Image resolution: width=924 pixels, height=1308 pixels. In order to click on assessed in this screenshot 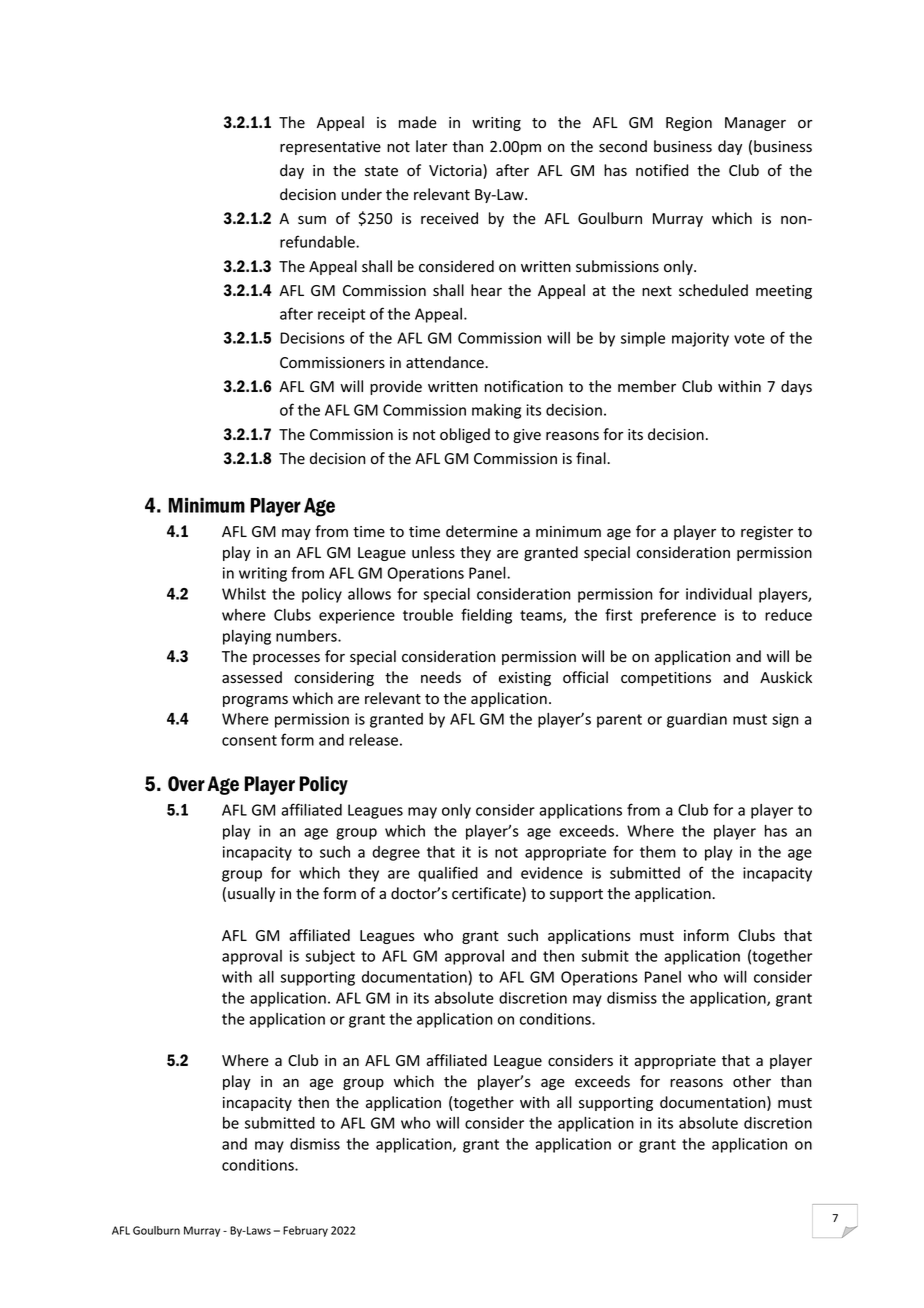, I will do `click(252, 677)`.
